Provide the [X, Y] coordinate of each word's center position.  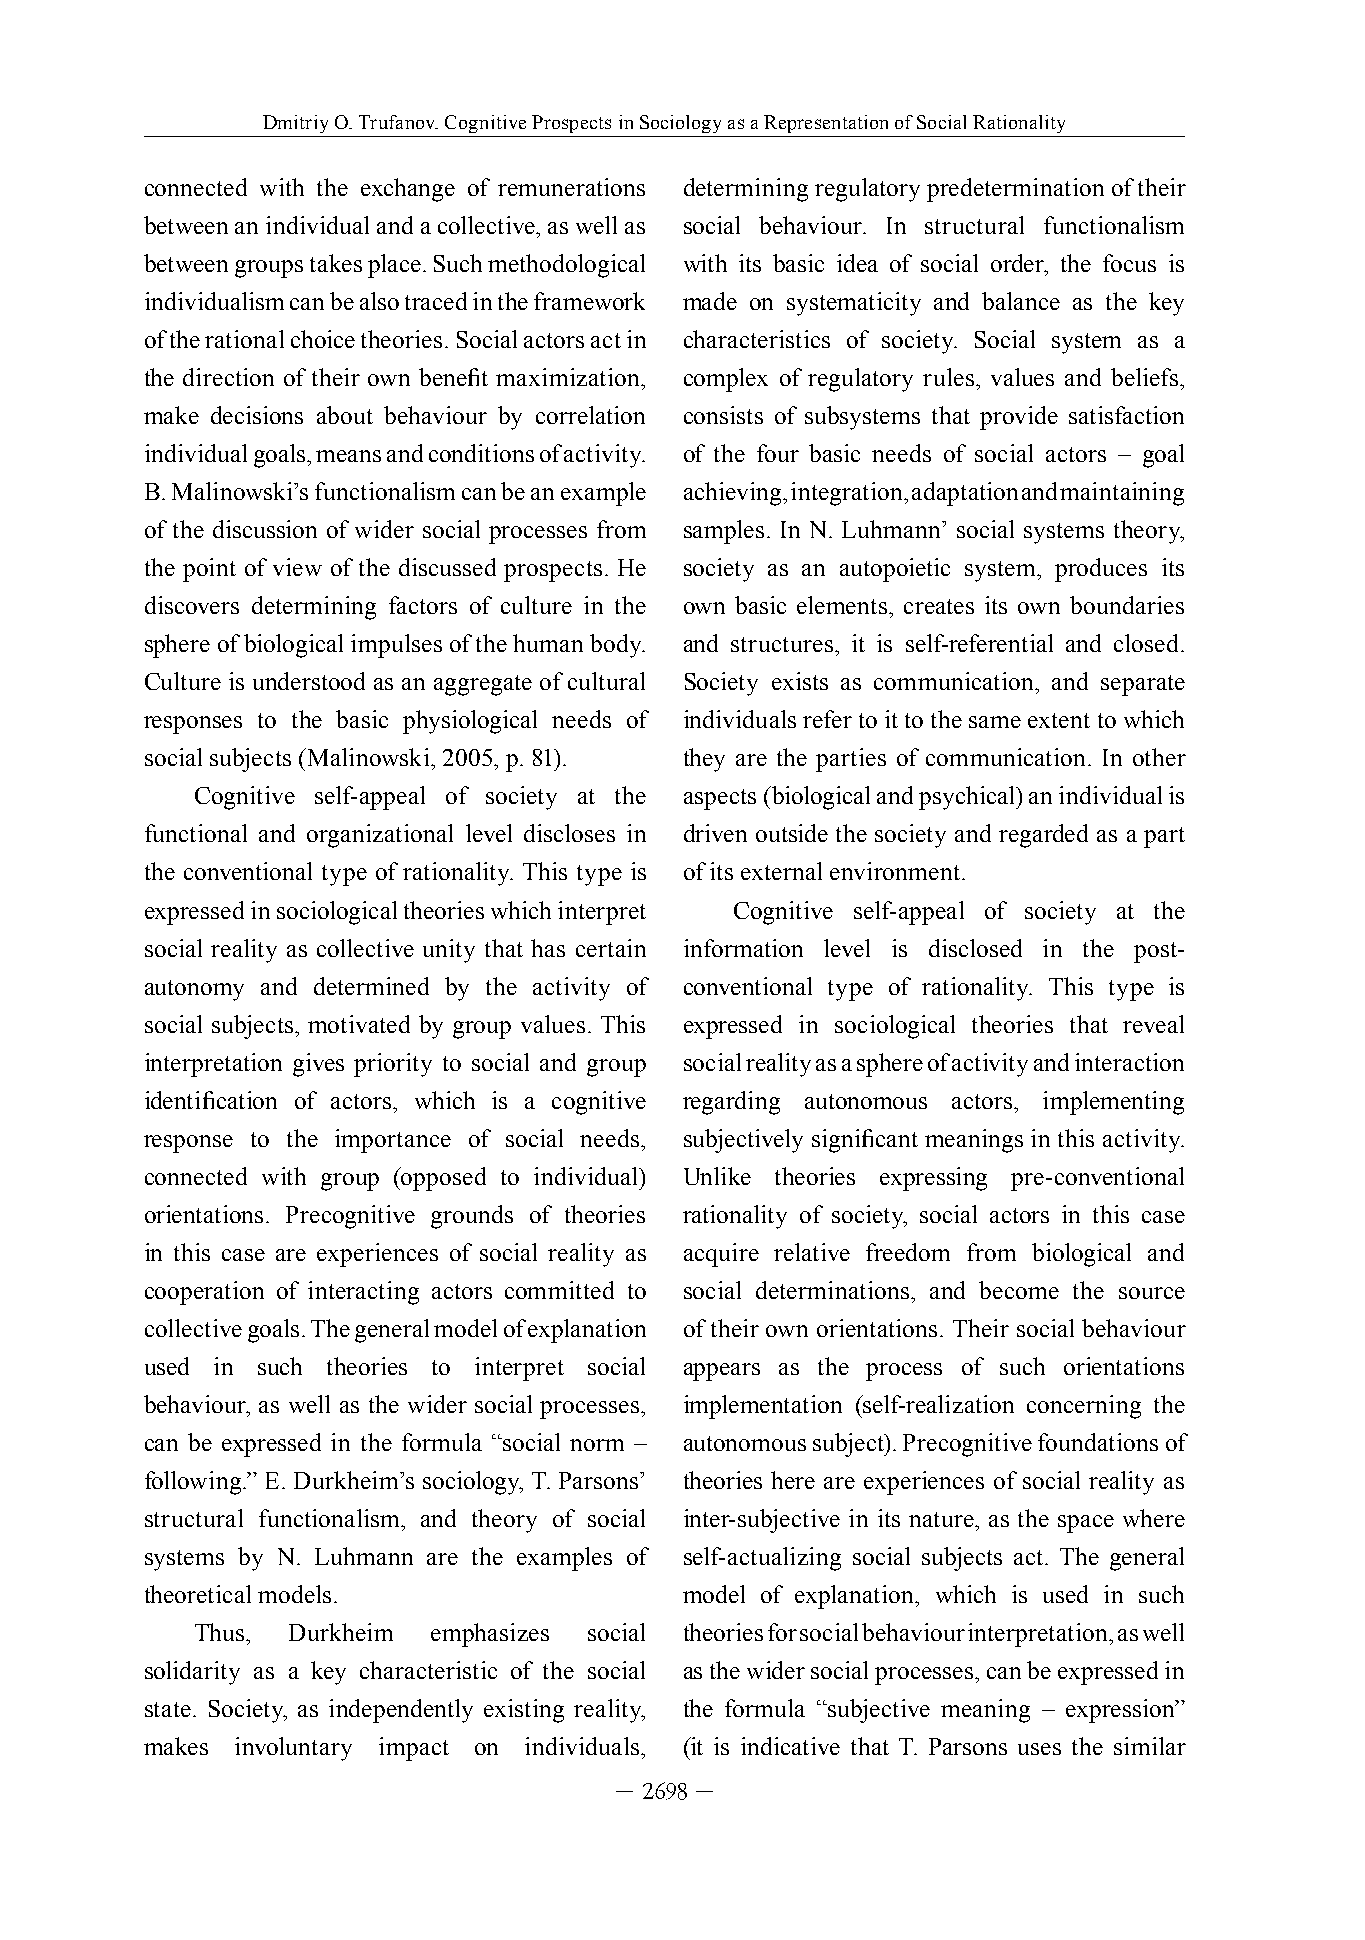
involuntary [293, 1749]
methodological [566, 266]
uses [1039, 1749]
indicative [790, 1746]
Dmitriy [295, 124]
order [1019, 264]
